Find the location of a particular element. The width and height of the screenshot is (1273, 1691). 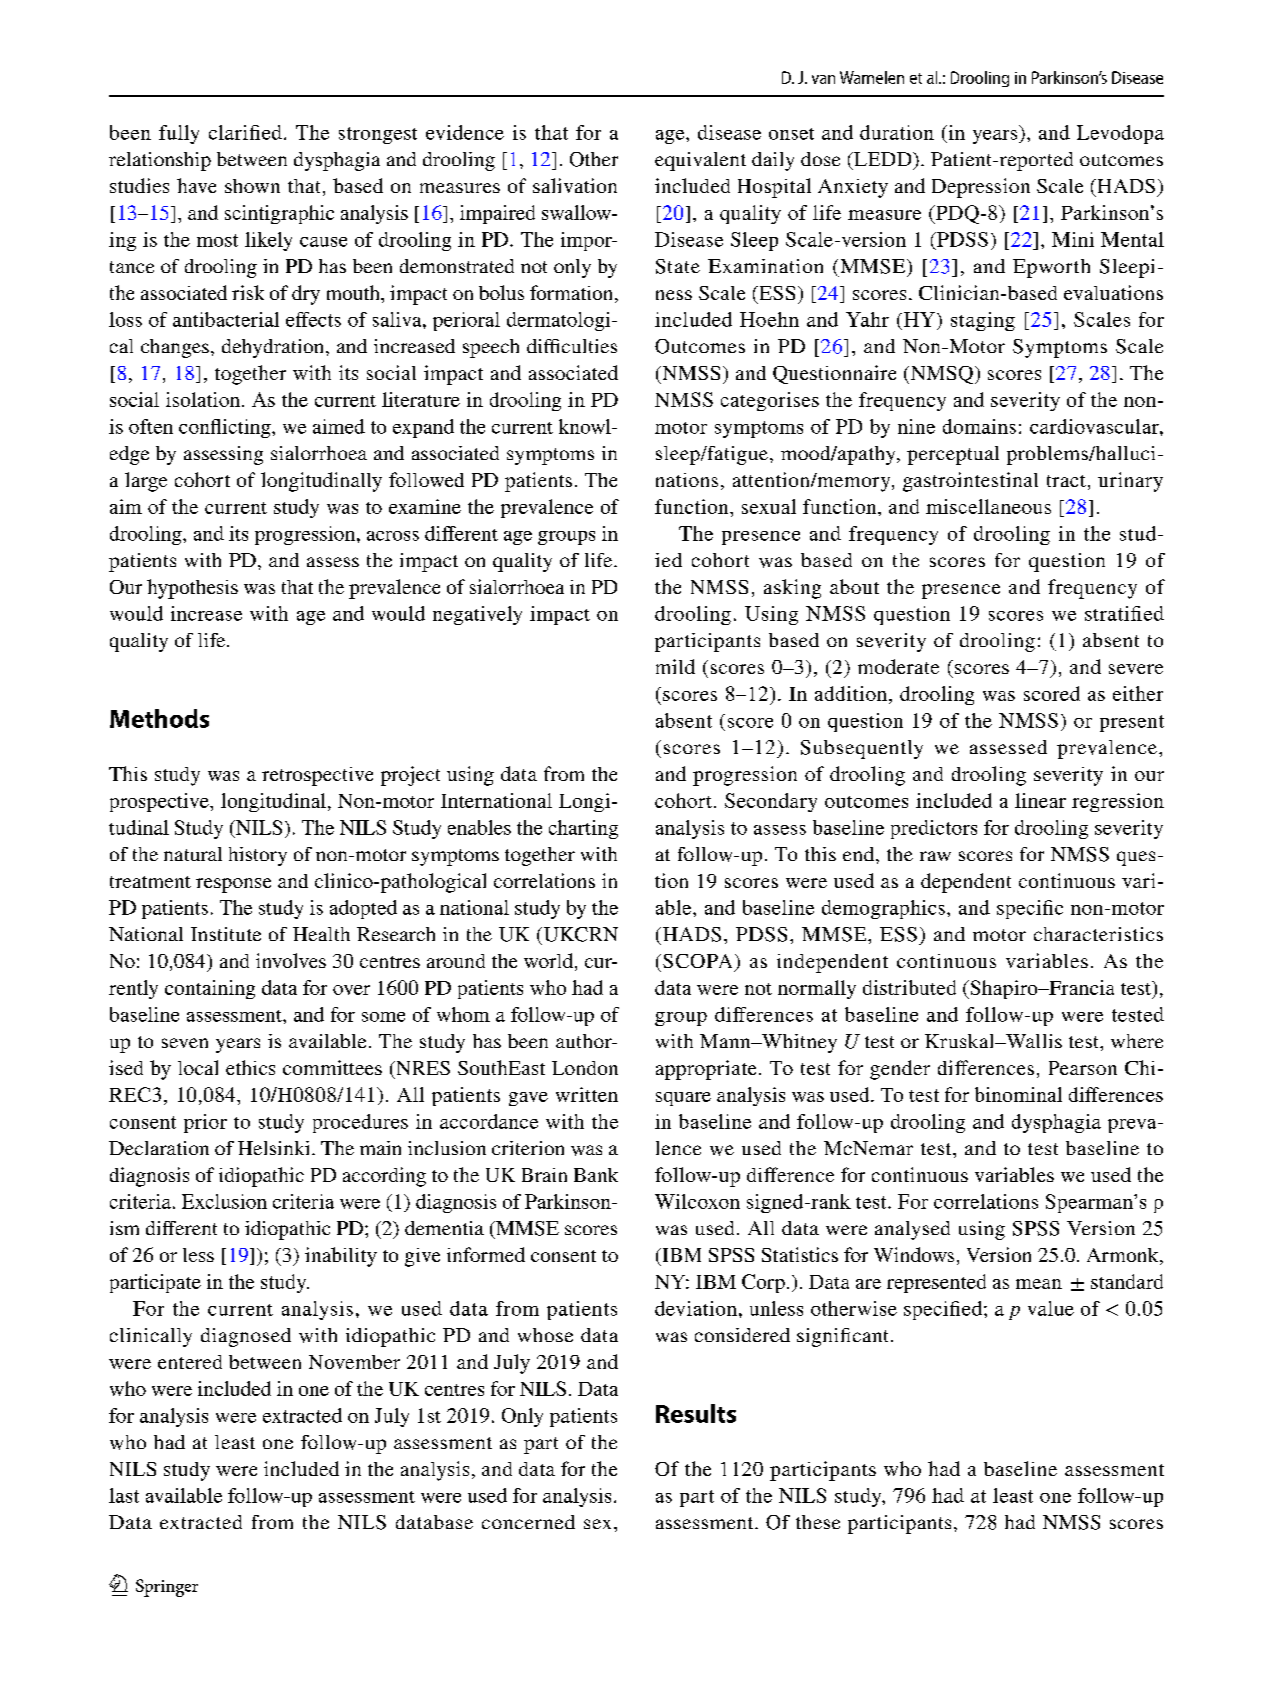

fully is located at coordinates (179, 134).
